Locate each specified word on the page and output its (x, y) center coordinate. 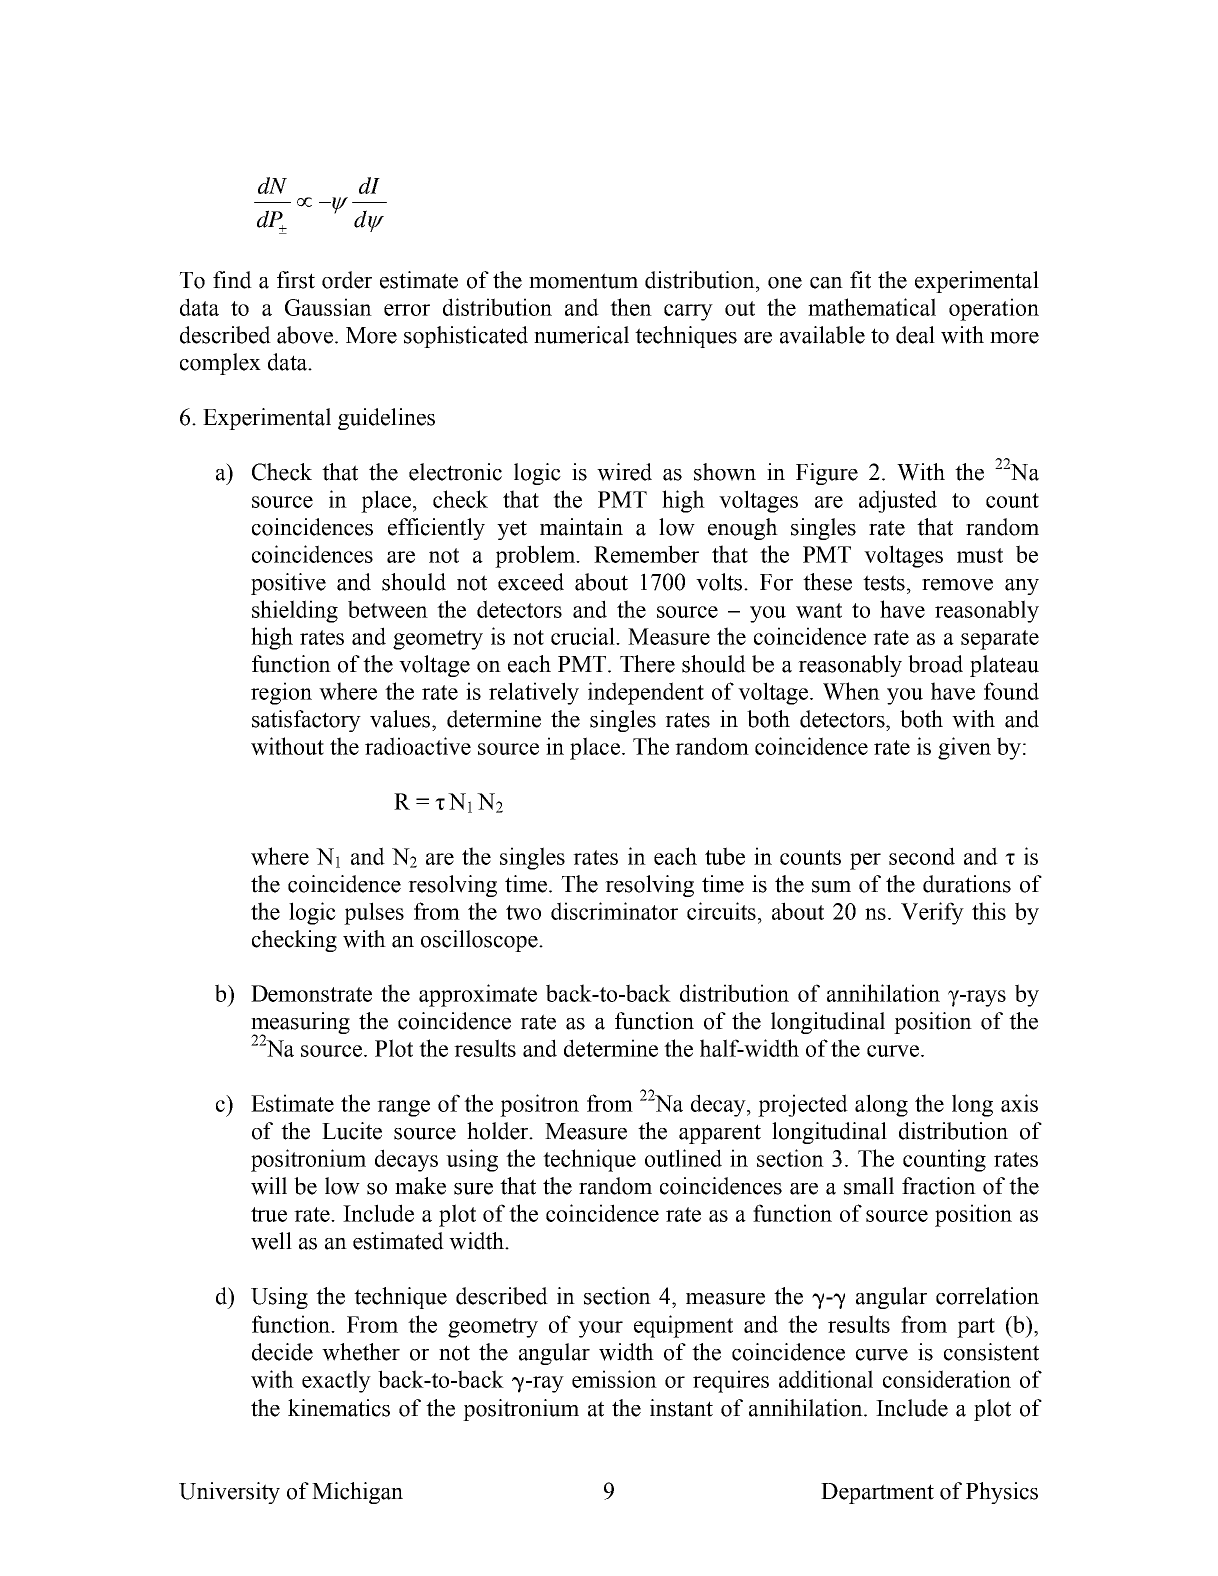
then (631, 307)
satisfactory (306, 721)
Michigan (357, 1493)
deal (915, 335)
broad (935, 664)
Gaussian (328, 307)
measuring (300, 1024)
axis (1019, 1103)
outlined (683, 1158)
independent (646, 693)
